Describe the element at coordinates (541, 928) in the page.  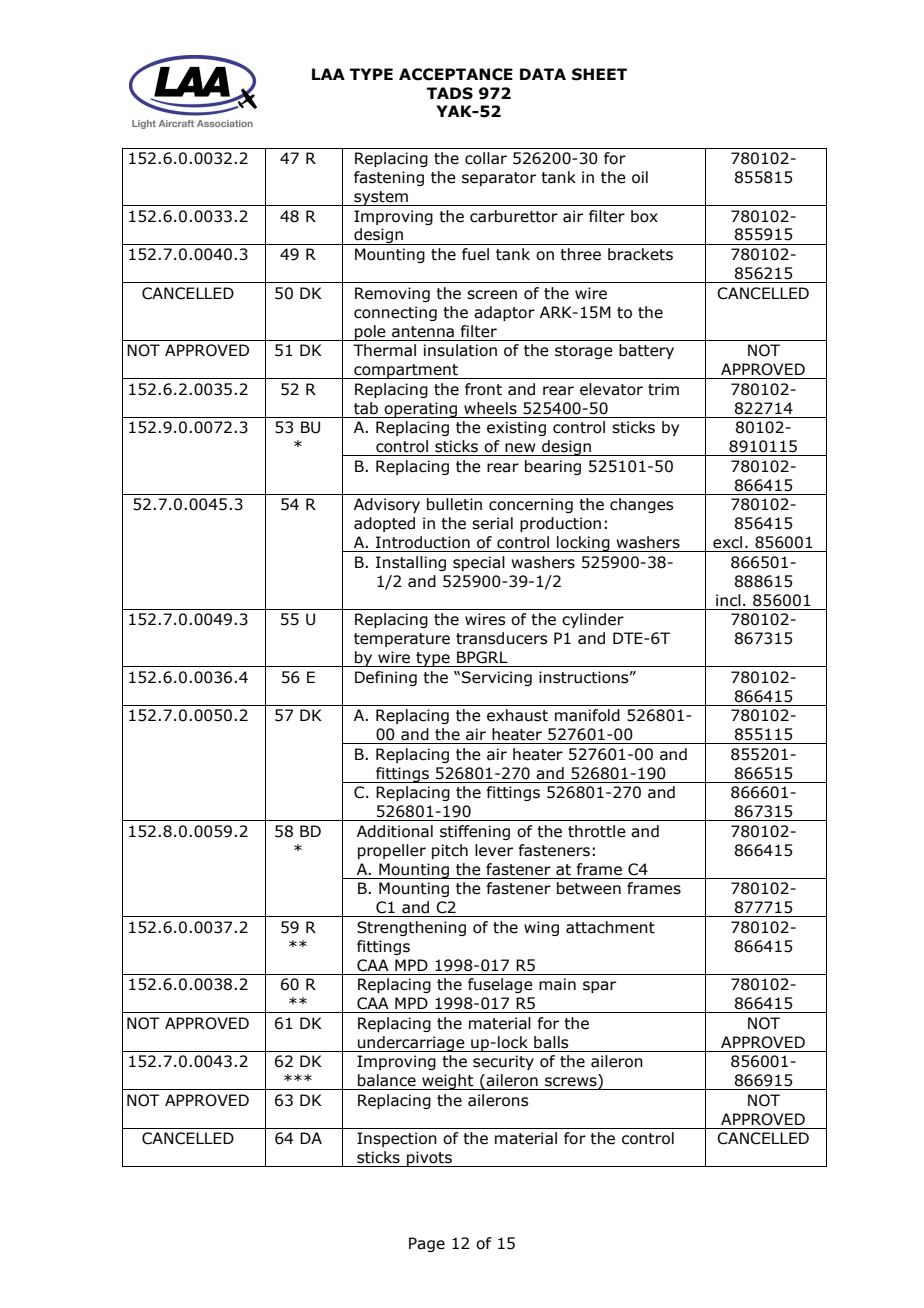
I see `wing` at that location.
